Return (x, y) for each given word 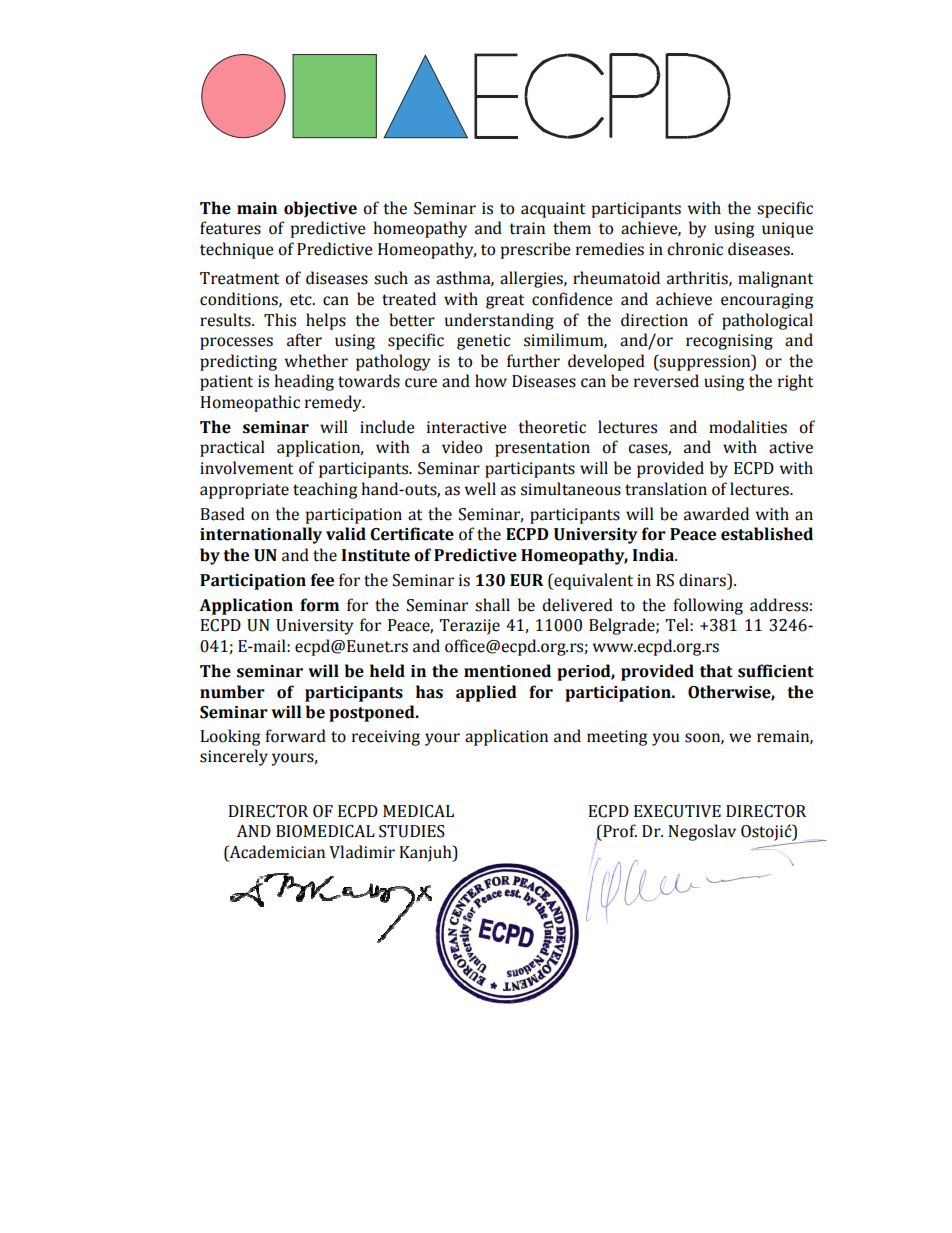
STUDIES (412, 831)
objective (320, 209)
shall (492, 605)
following (708, 606)
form (319, 605)
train (527, 228)
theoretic (552, 427)
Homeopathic (250, 403)
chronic (695, 249)
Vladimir (362, 852)
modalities (748, 427)
